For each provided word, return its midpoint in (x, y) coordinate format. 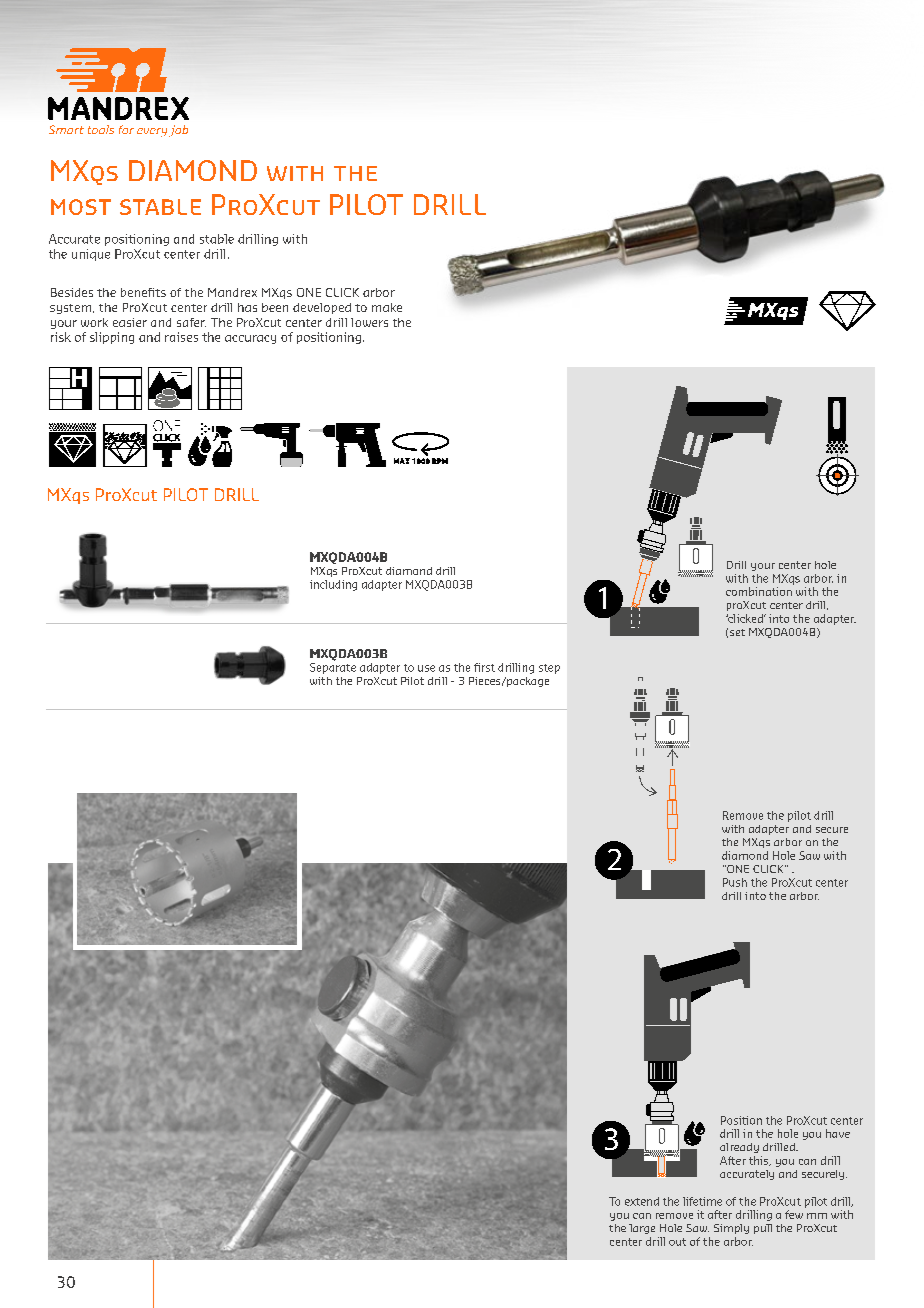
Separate (333, 668)
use (426, 668)
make (387, 307)
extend (642, 1201)
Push (735, 882)
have (838, 1133)
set (737, 632)
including (333, 585)
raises (181, 337)
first (484, 667)
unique (91, 255)
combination (759, 591)
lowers (369, 322)
